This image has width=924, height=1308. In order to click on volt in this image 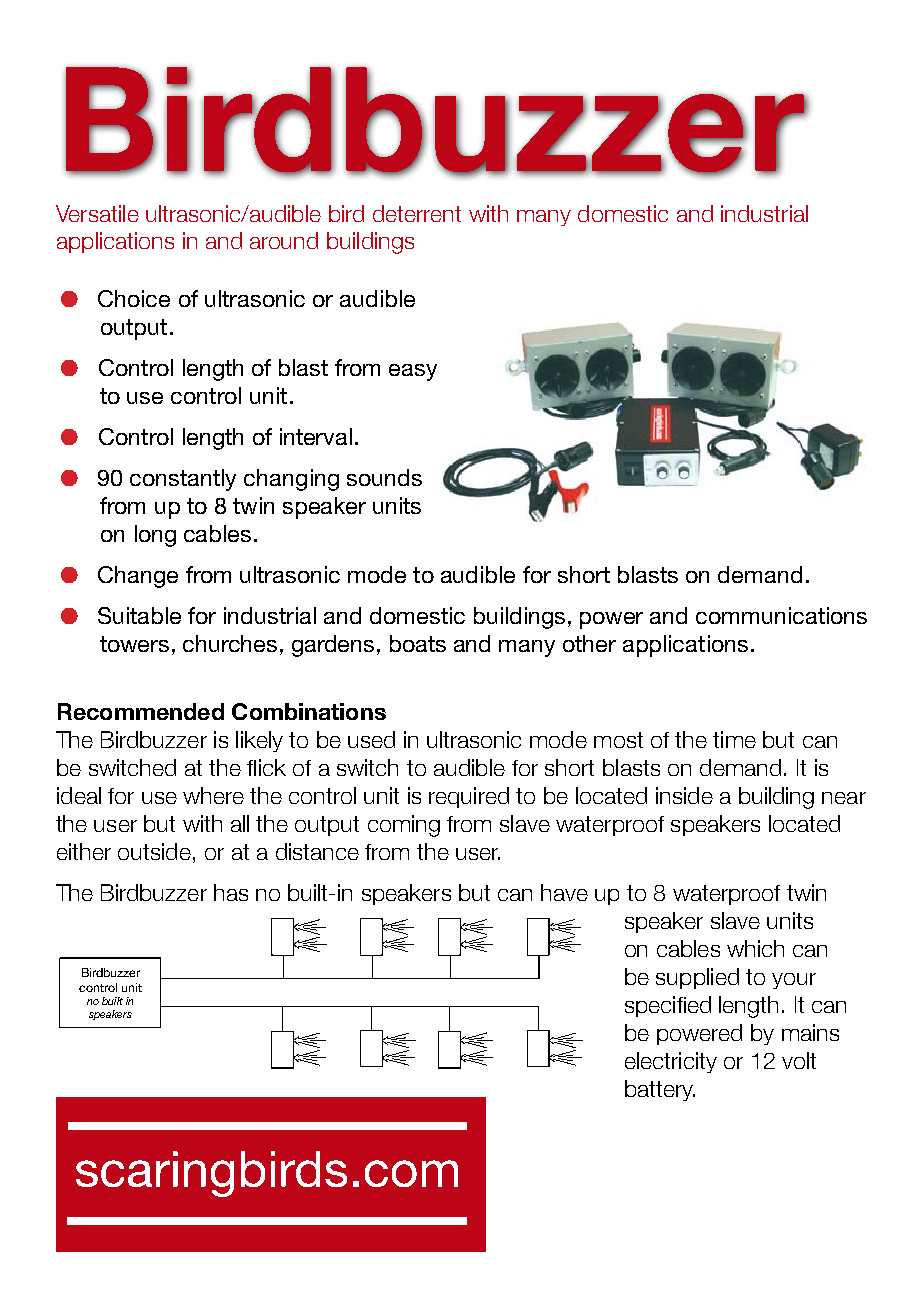, I will do `click(799, 1060)`.
